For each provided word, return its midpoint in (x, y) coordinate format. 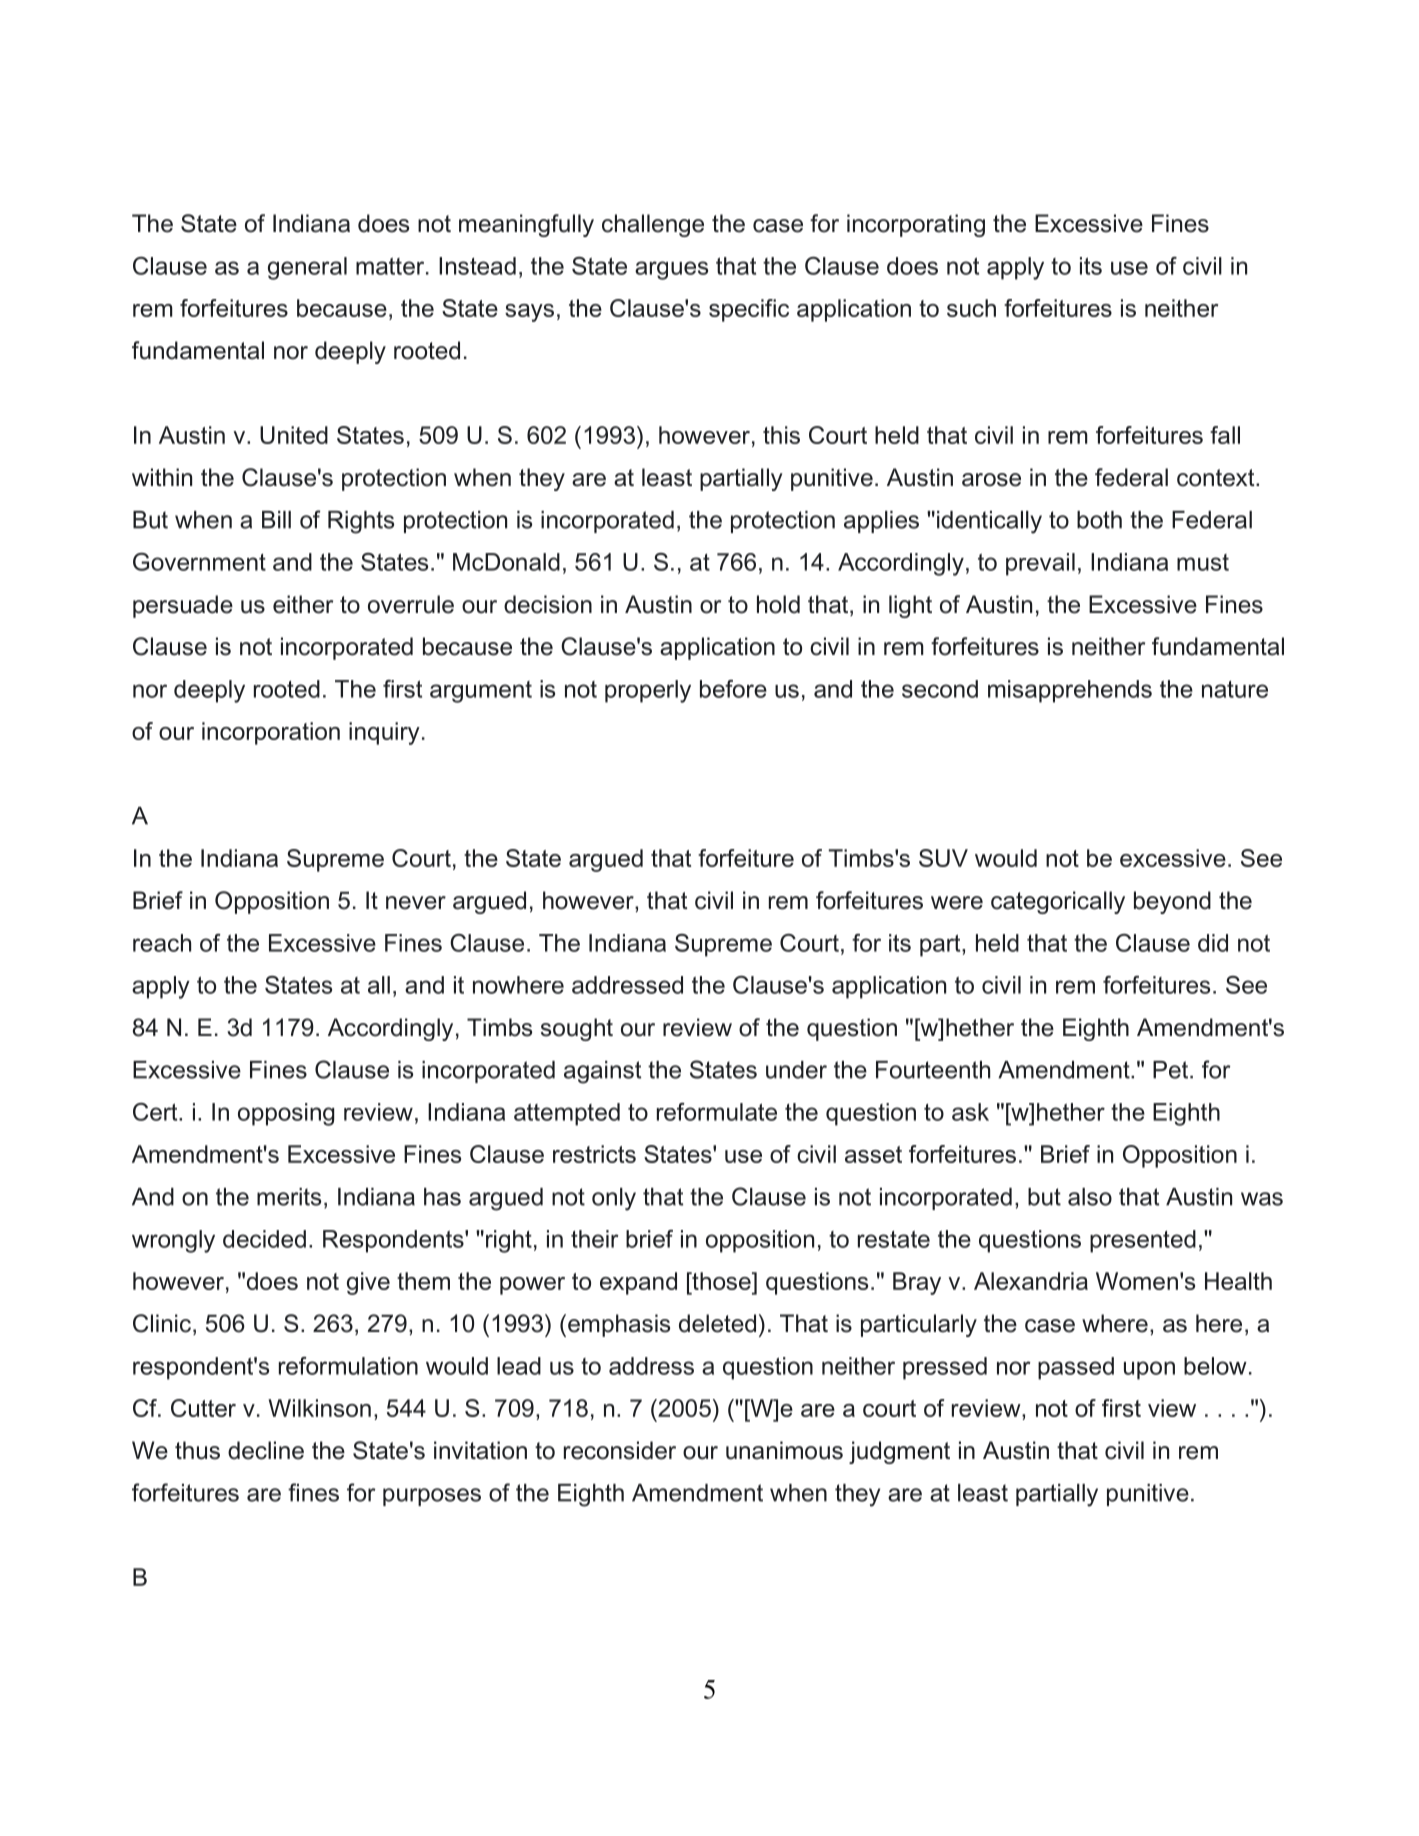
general (307, 268)
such (971, 308)
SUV (943, 858)
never (416, 903)
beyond (1172, 902)
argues (671, 270)
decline (266, 1450)
